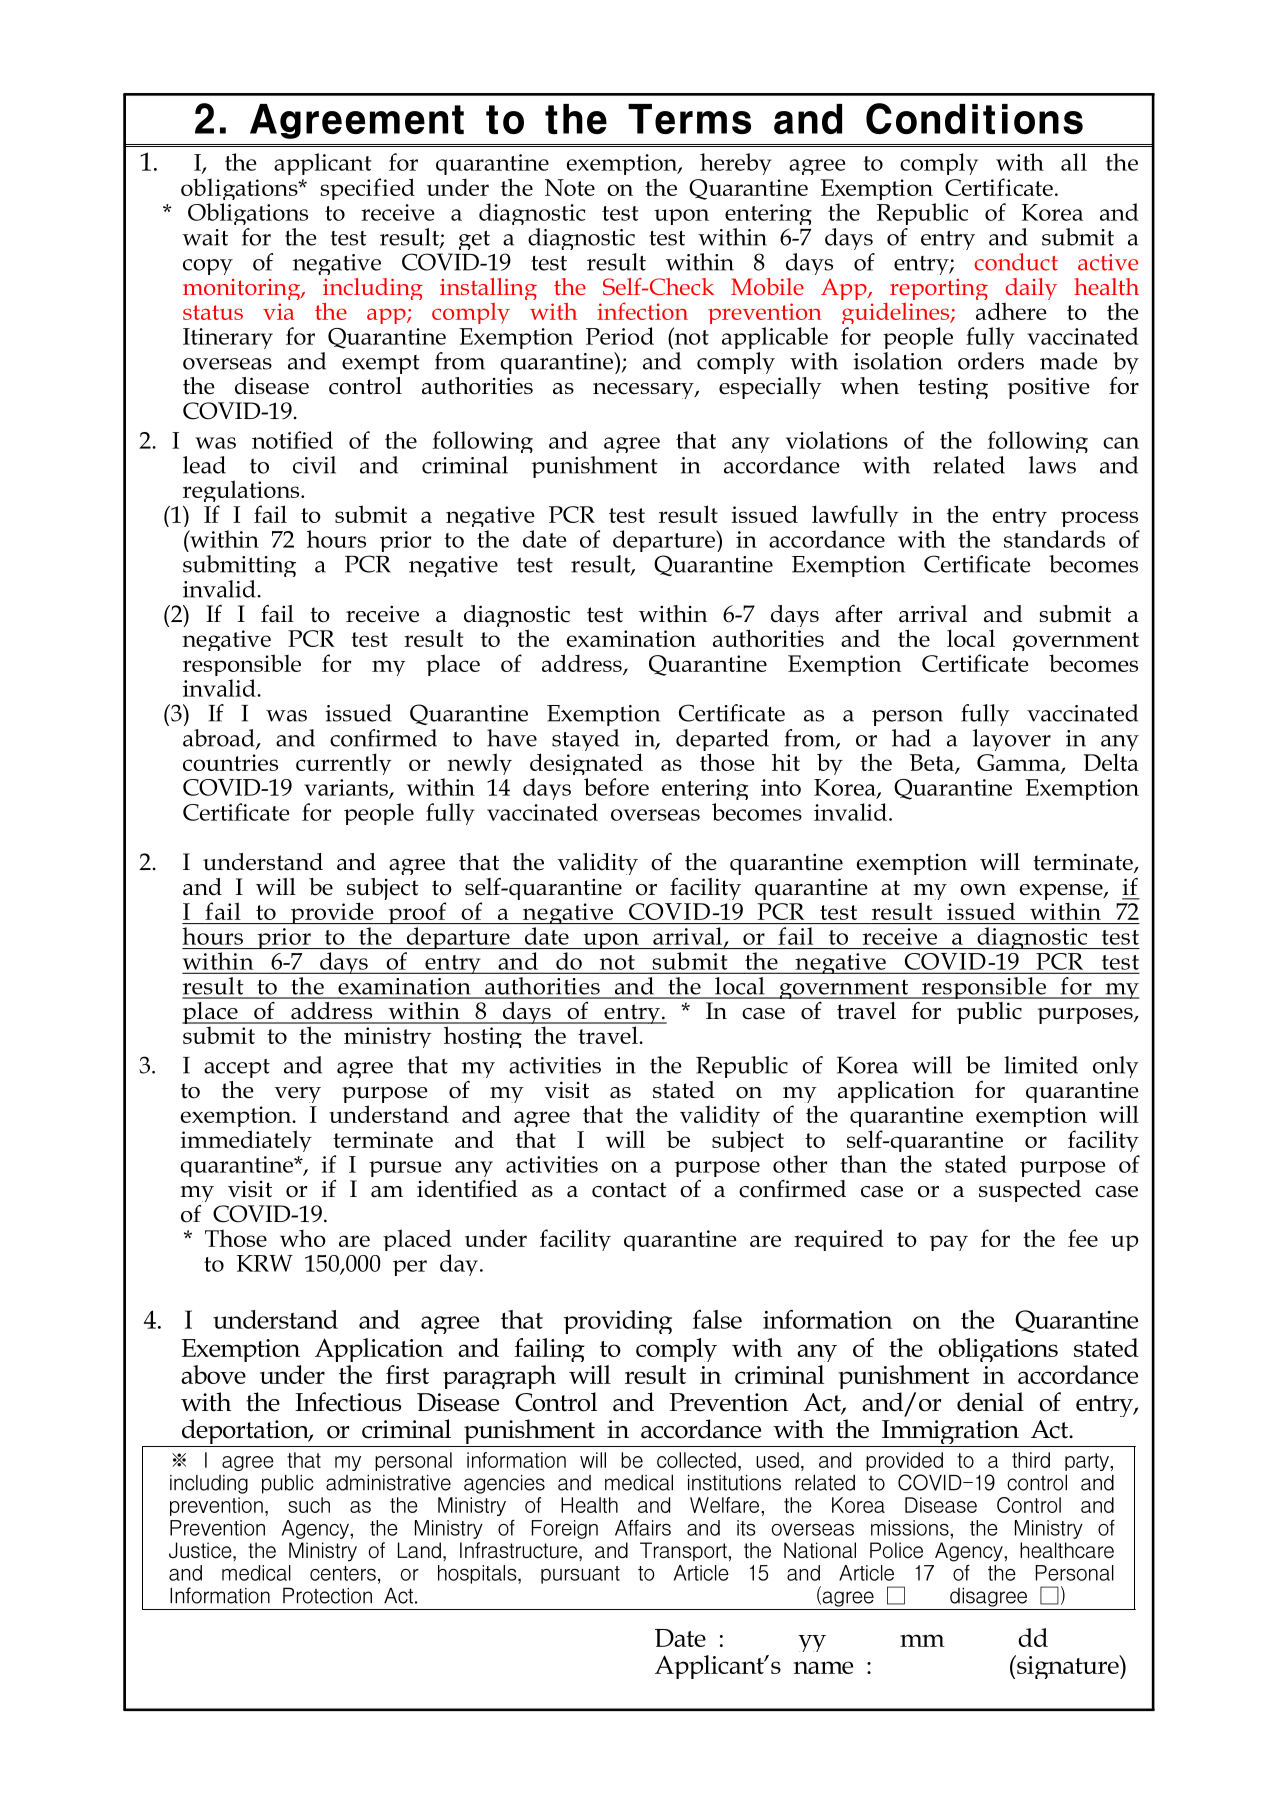 Image resolution: width=1278 pixels, height=1807 pixels. I want to click on own, so click(983, 890).
